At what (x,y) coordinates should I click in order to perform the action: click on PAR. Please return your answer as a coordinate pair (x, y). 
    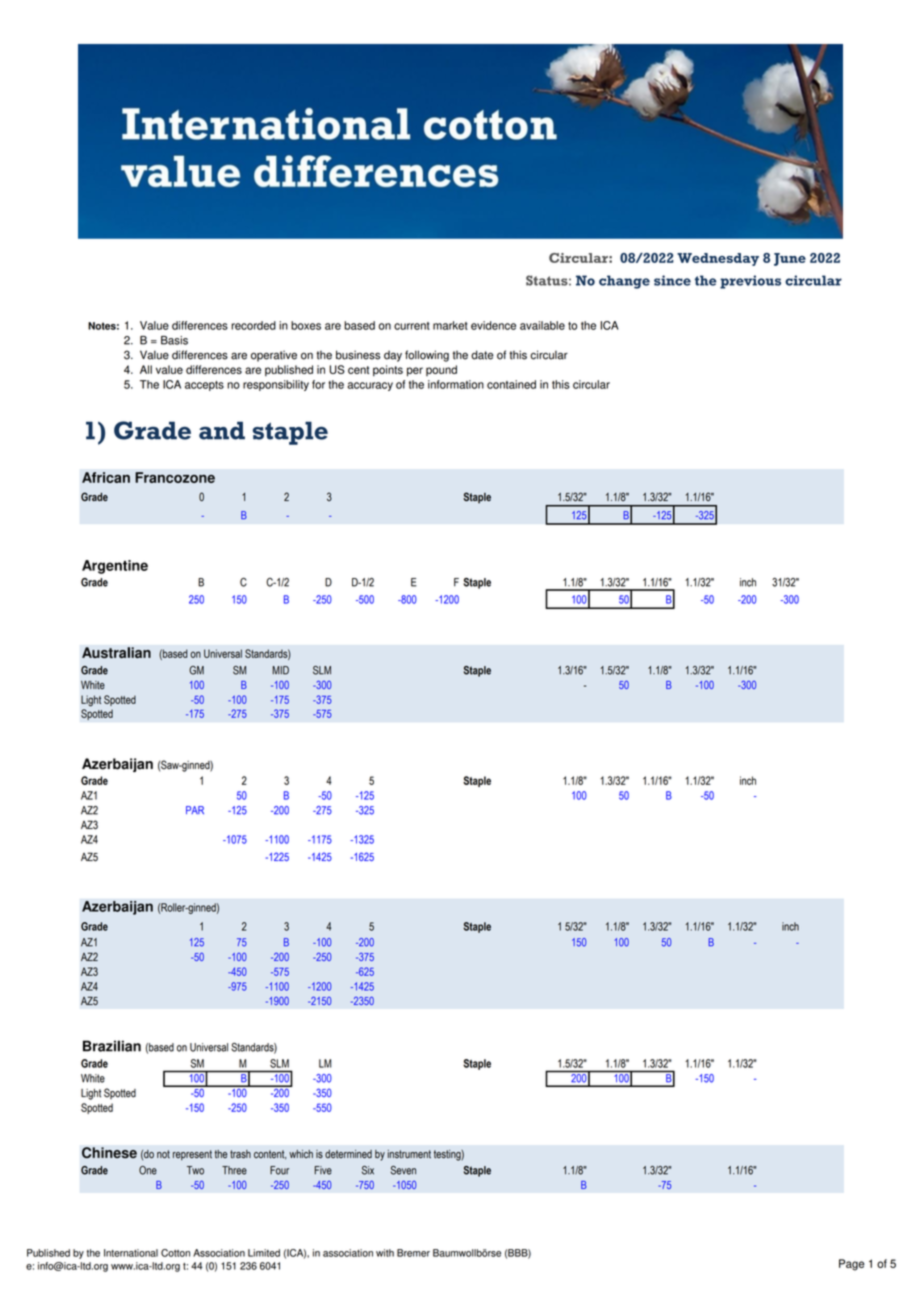
    Looking at the image, I should click on (195, 810).
